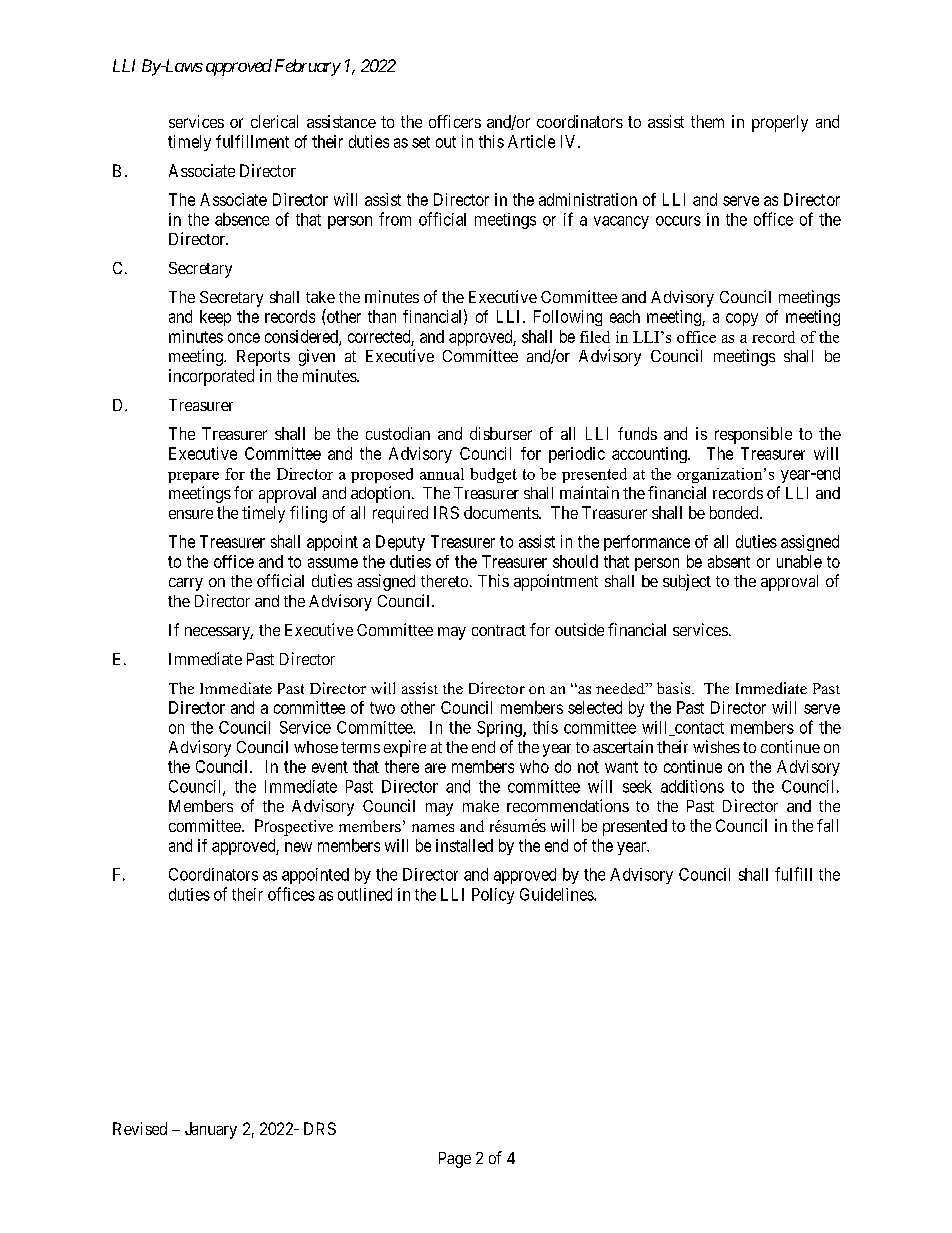 The width and height of the image is (952, 1233). Describe the element at coordinates (568, 318) in the image. I see `Following` at that location.
